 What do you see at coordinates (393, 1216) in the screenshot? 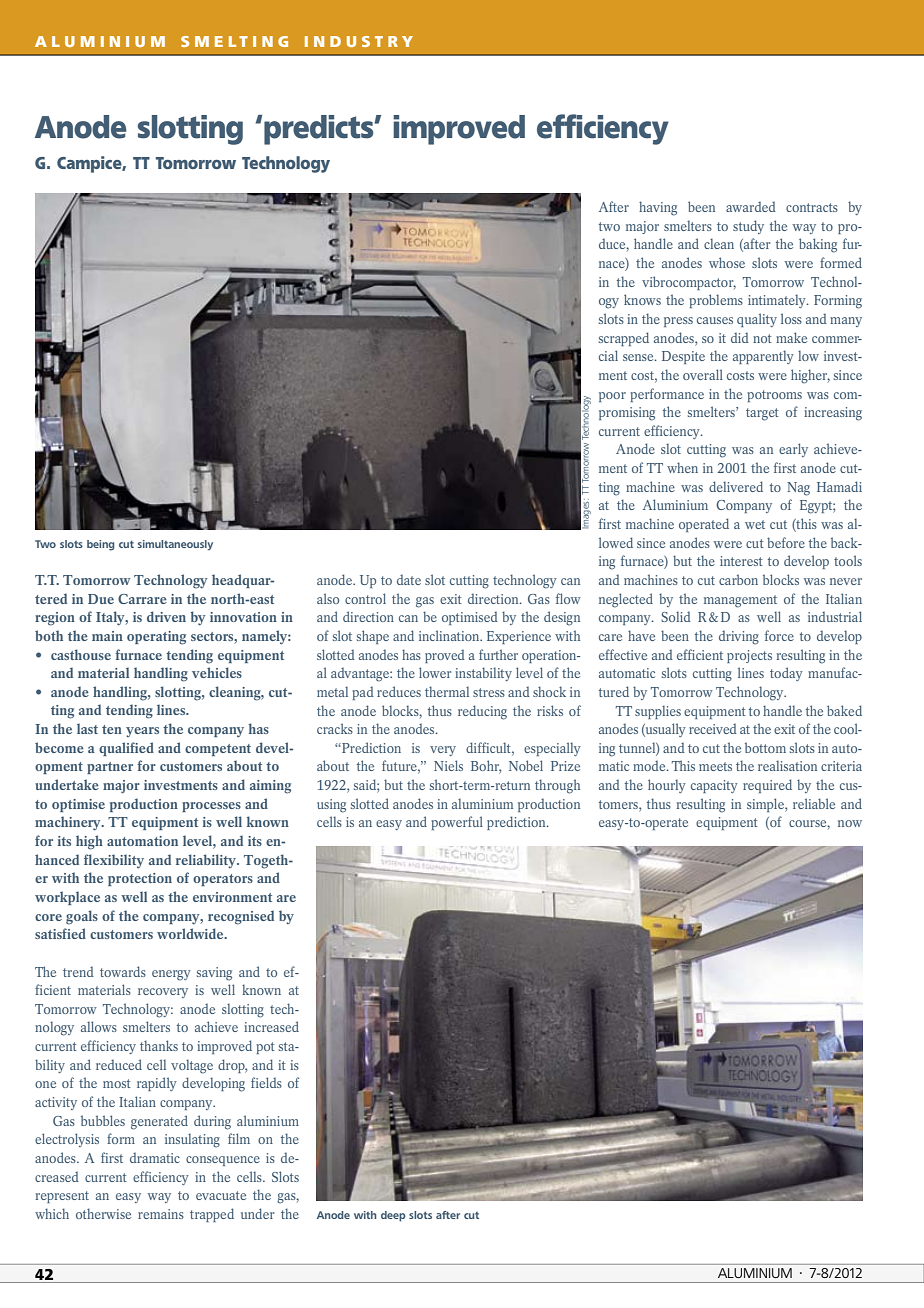
I see `deep` at bounding box center [393, 1216].
